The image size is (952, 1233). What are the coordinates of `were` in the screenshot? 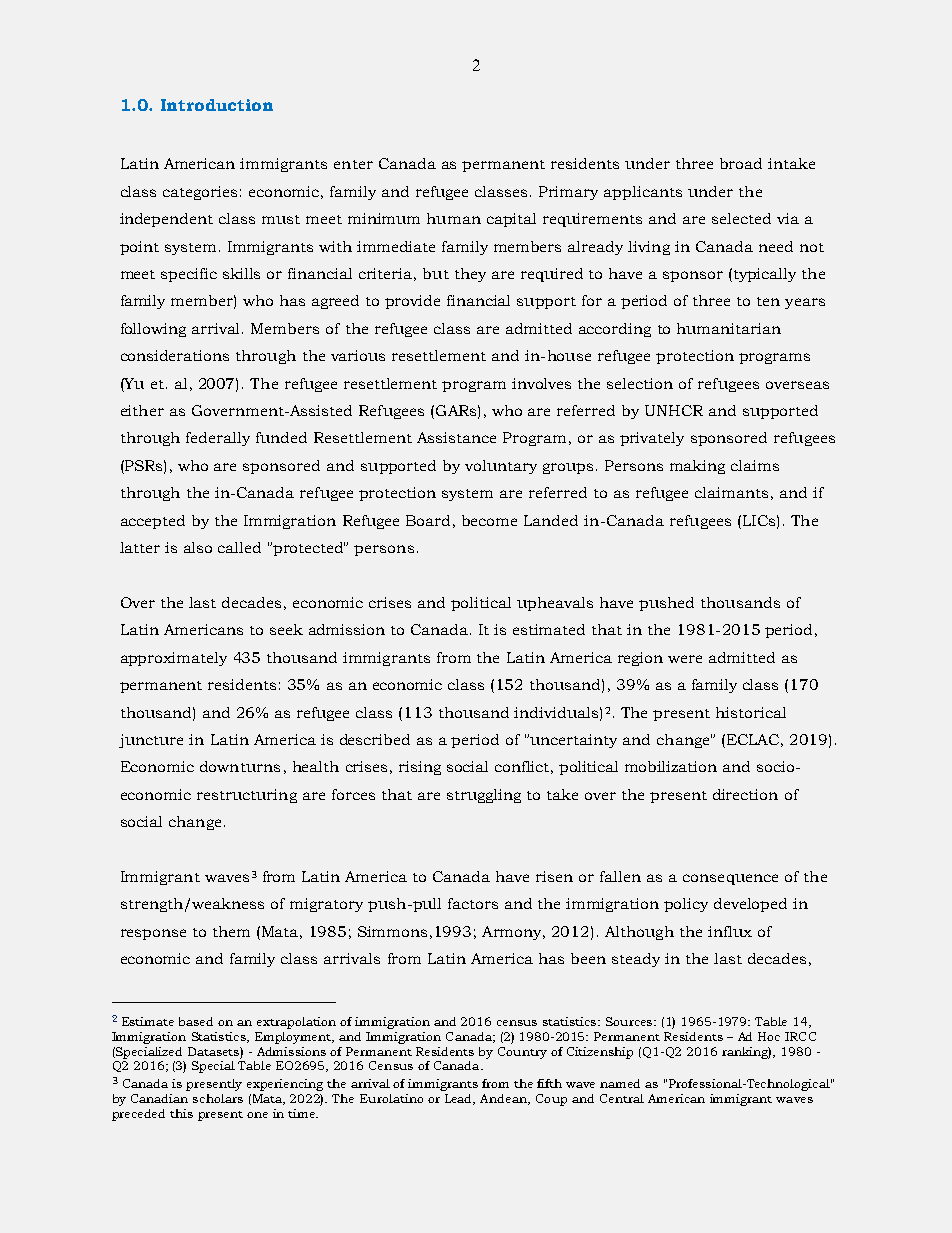 It's located at (685, 659).
